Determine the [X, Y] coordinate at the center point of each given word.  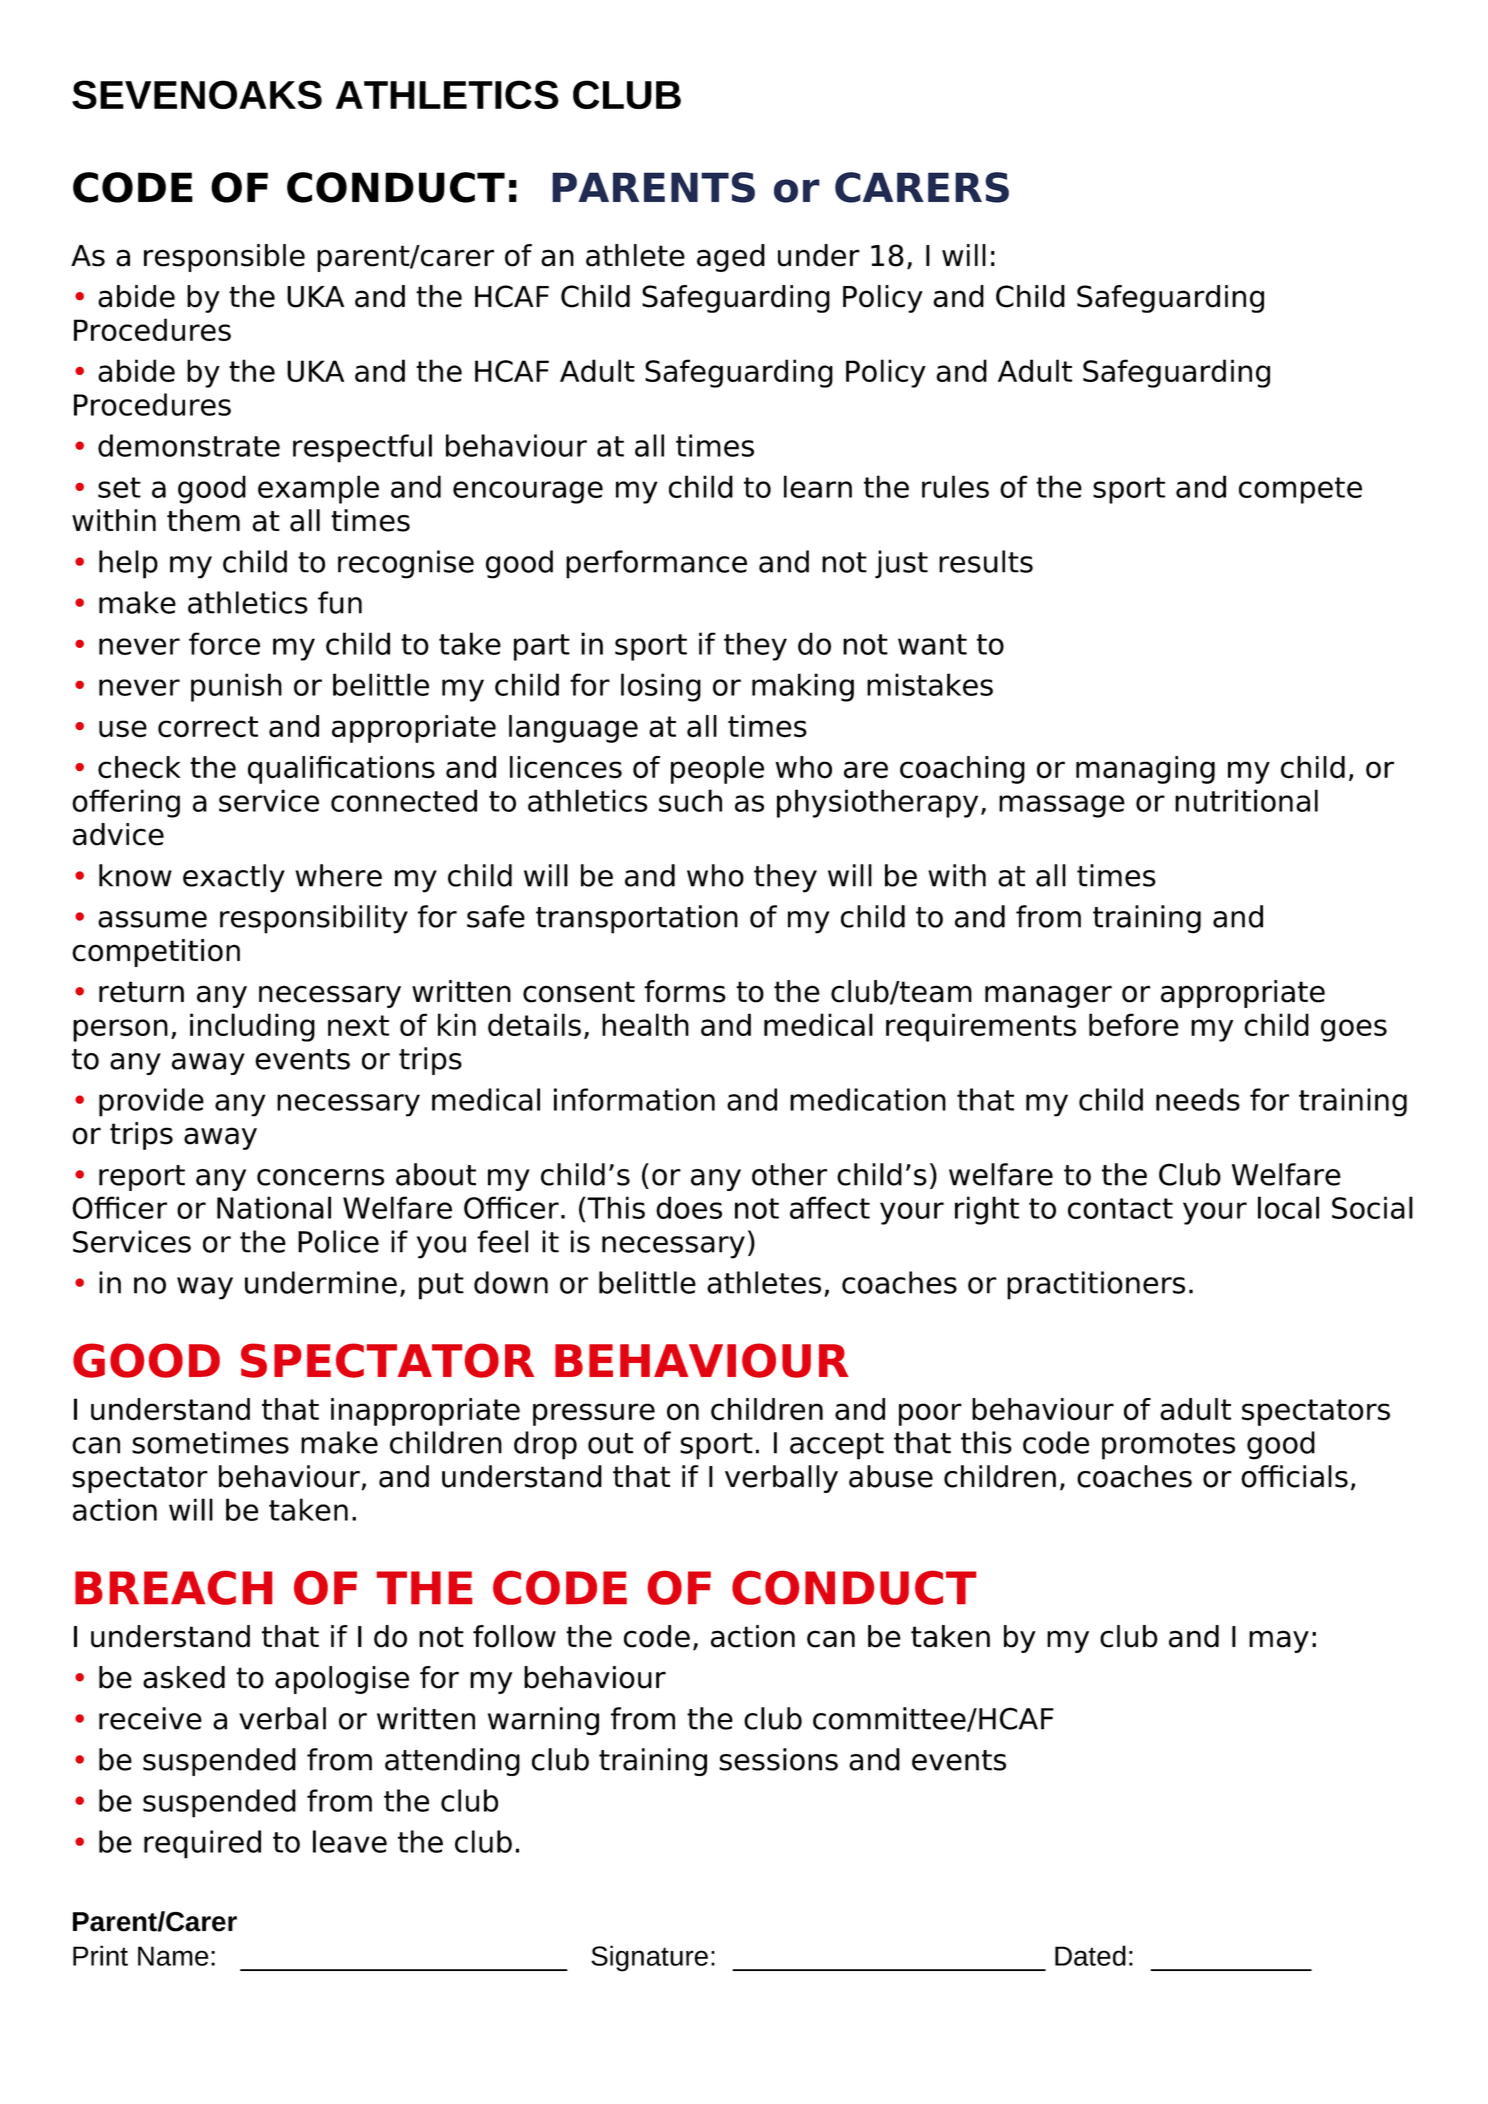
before [1134, 1024]
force [224, 643]
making [803, 687]
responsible [224, 258]
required [202, 1844]
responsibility [314, 919]
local [1288, 1207]
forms [685, 991]
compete [1300, 490]
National [274, 1207]
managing [1145, 770]
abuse [891, 1476]
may [1279, 1641]
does [689, 1207]
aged [731, 258]
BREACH [173, 1588]
